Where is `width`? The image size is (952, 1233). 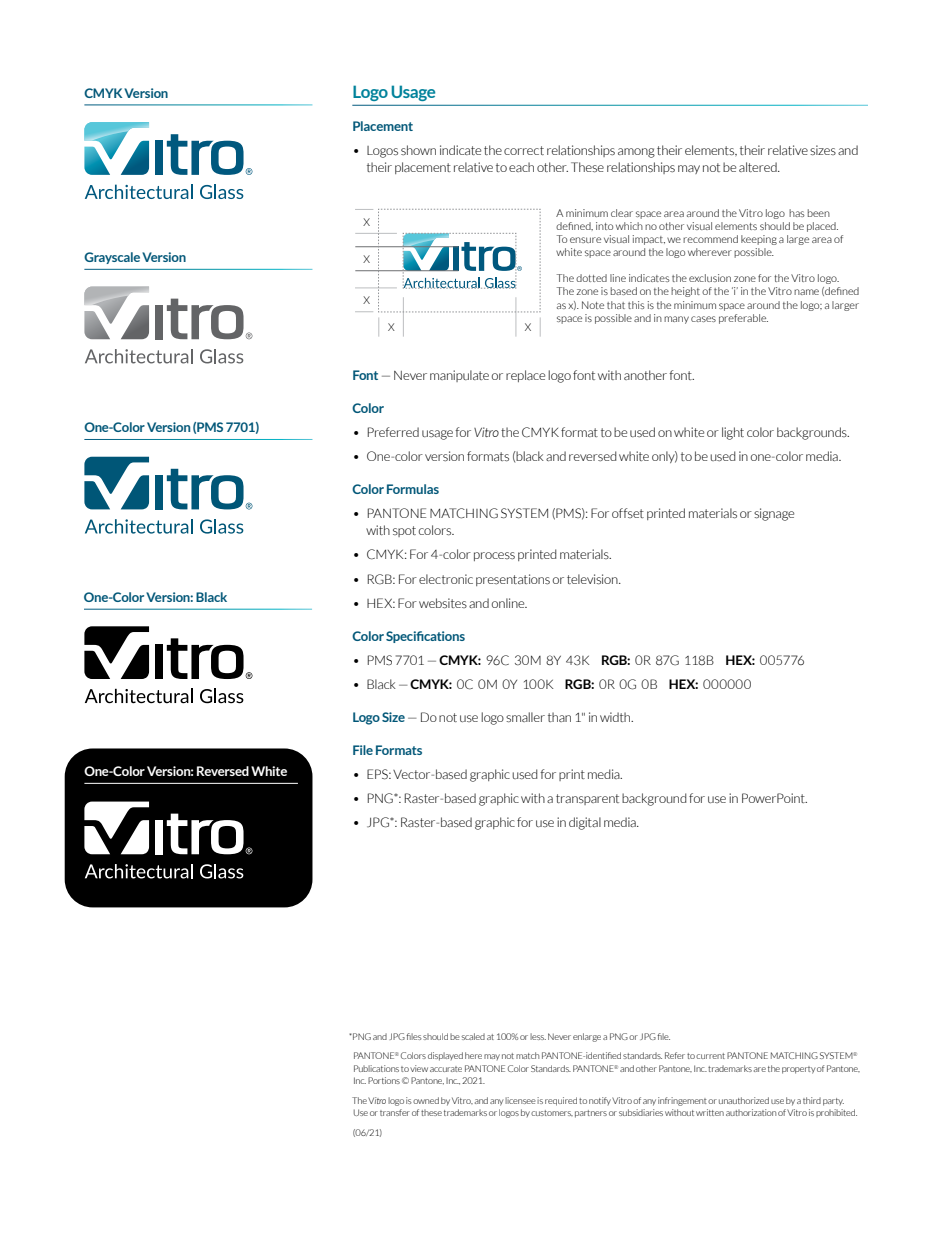 width is located at coordinates (616, 717).
